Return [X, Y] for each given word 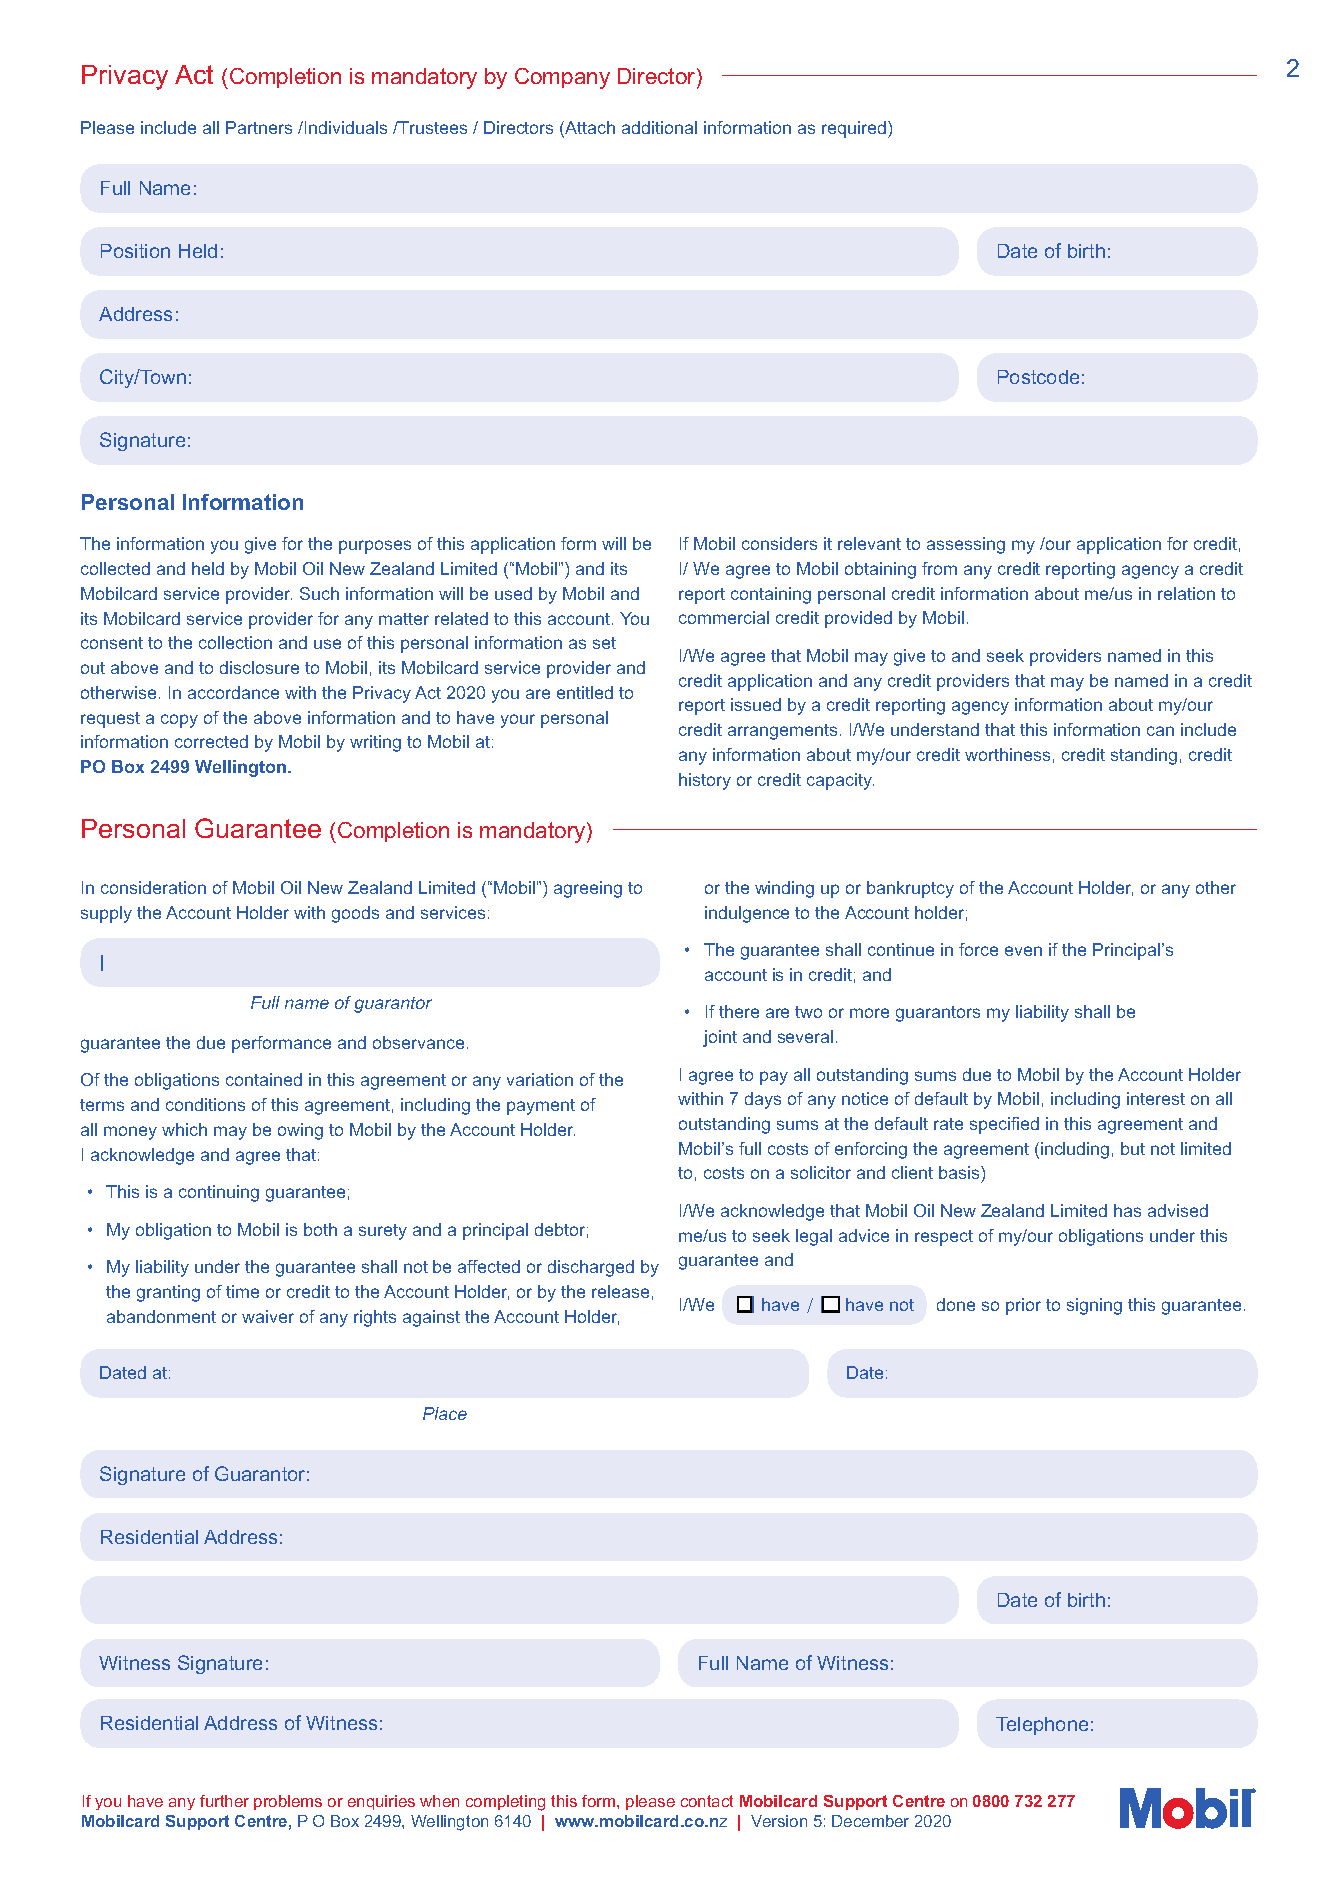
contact [707, 1801]
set [604, 643]
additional [659, 127]
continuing [219, 1193]
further [224, 1801]
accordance [233, 692]
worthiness [1007, 754]
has [1127, 1210]
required [855, 129]
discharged [591, 1268]
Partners [259, 127]
